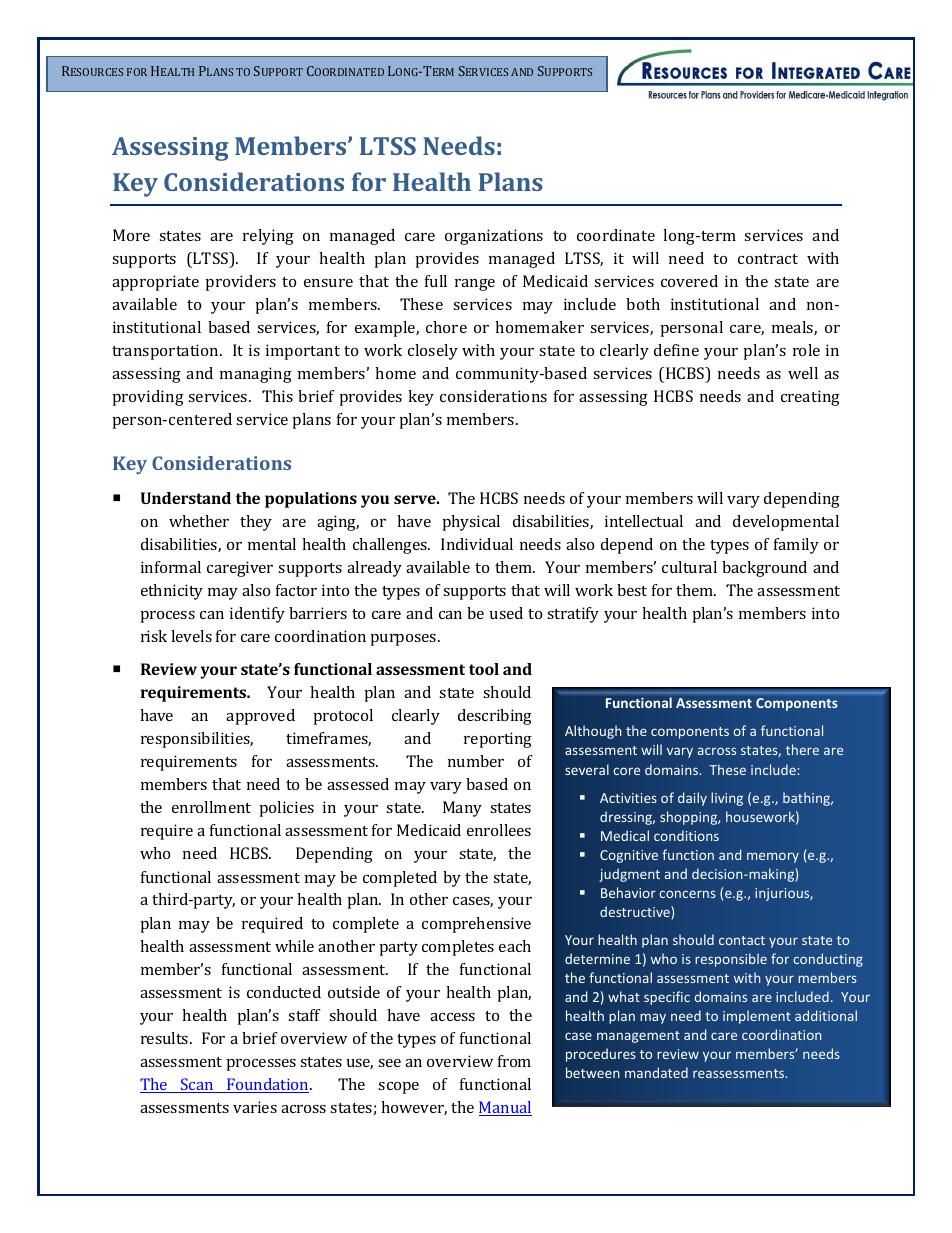  Describe the element at coordinates (471, 523) in the screenshot. I see `physical` at that location.
